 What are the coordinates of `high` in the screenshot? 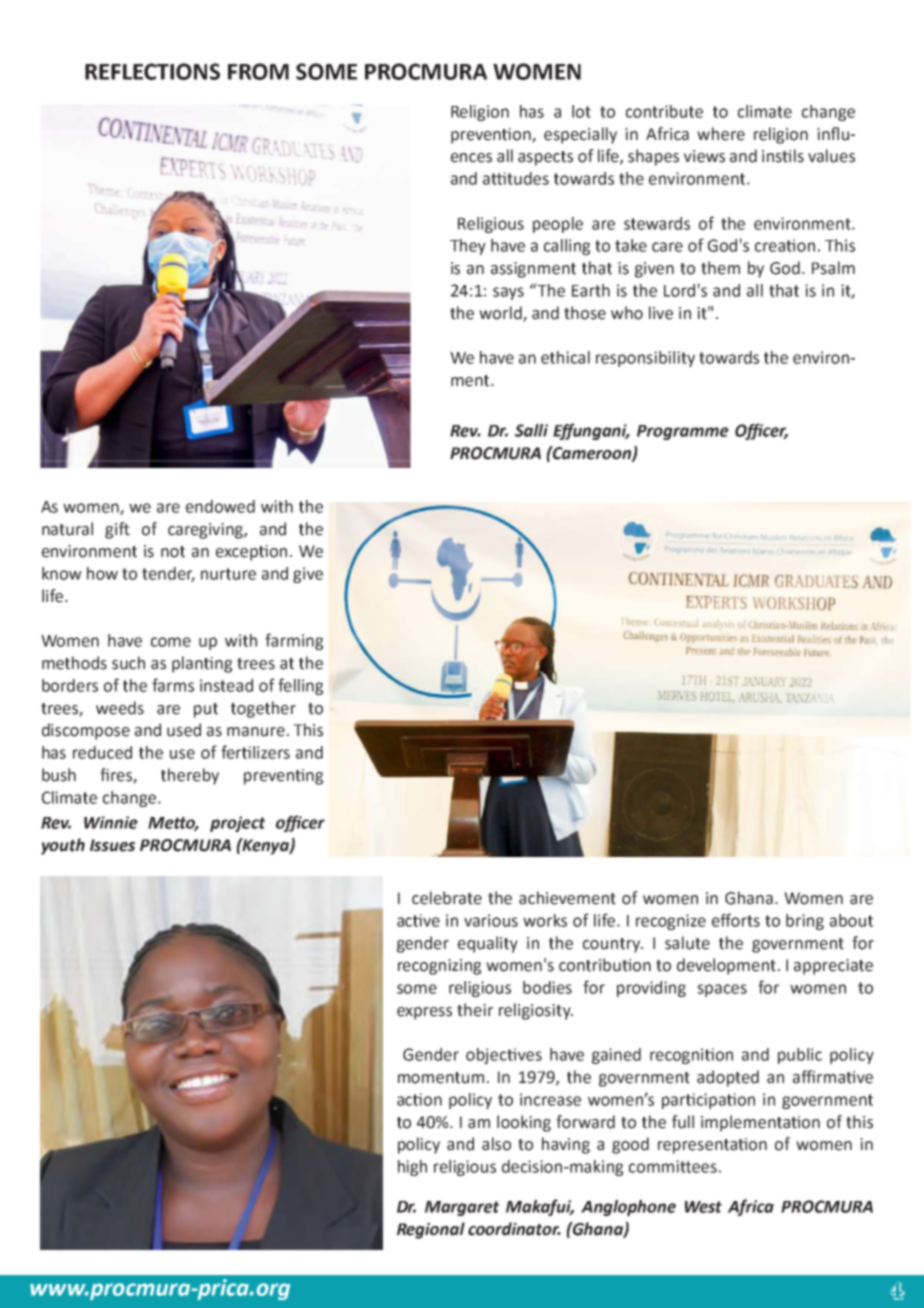 It's located at (412, 1168).
